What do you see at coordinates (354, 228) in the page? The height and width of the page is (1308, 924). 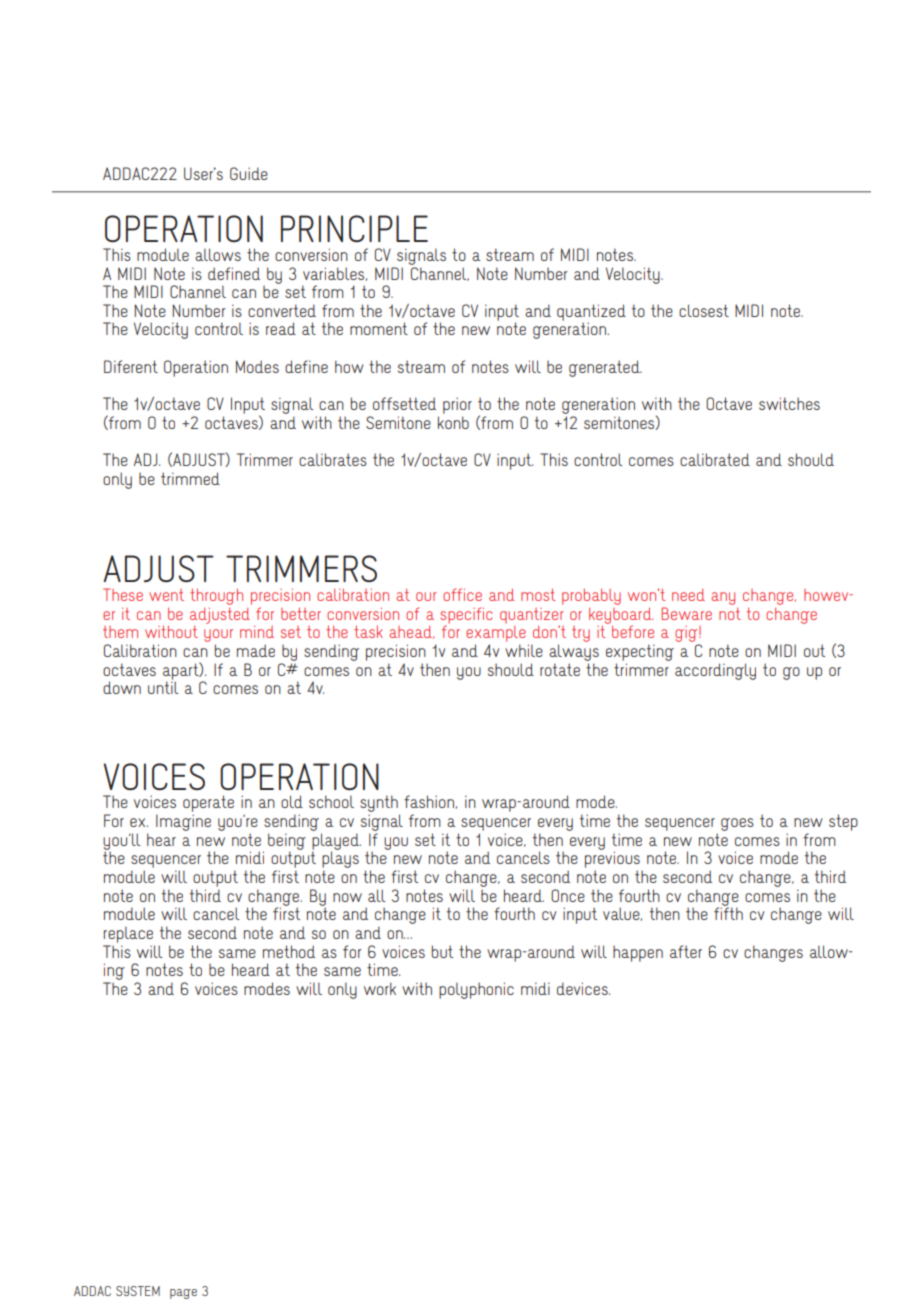 I see `PRINCIPLE` at bounding box center [354, 228].
